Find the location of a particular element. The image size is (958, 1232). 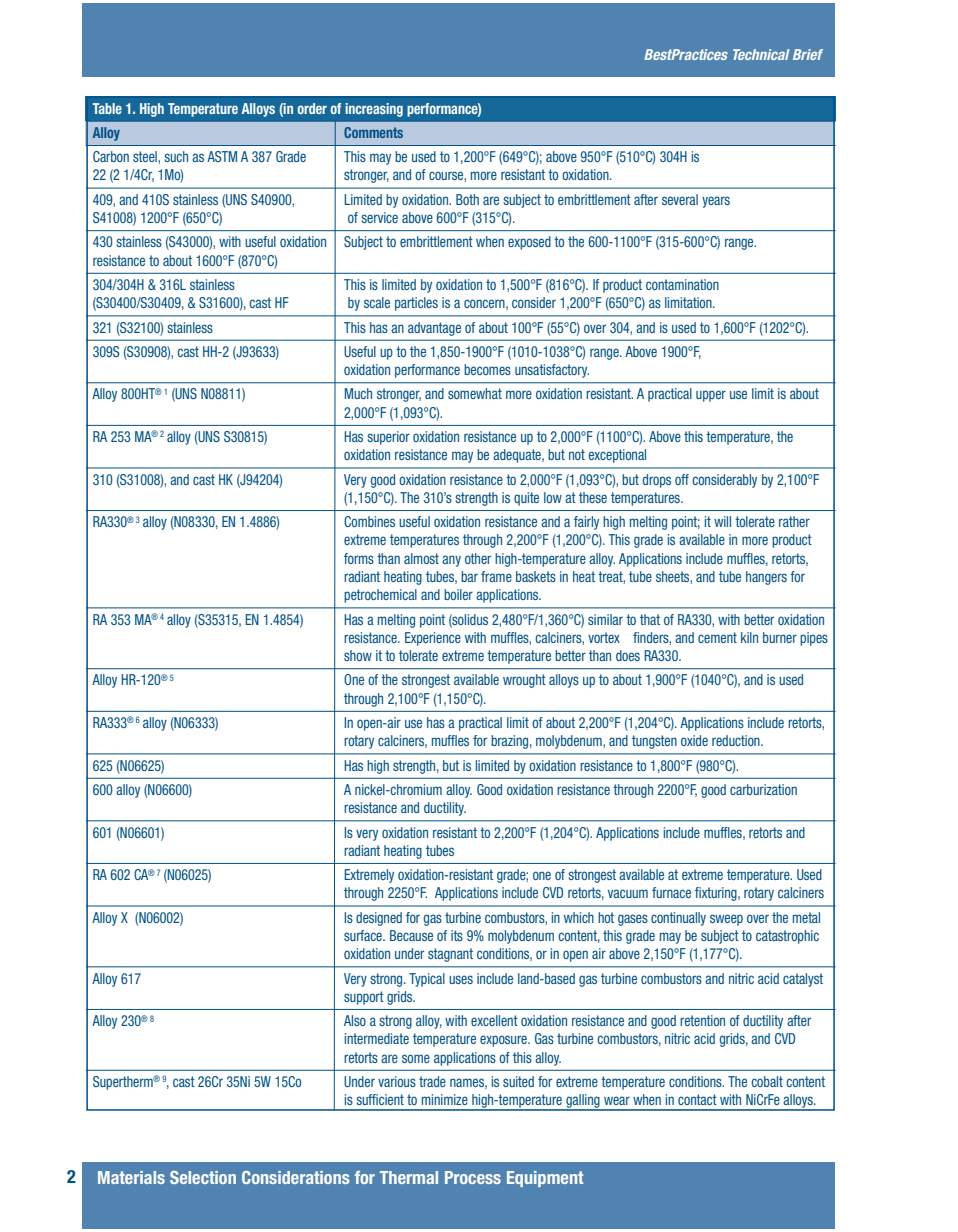

Selection is located at coordinates (203, 1177).
